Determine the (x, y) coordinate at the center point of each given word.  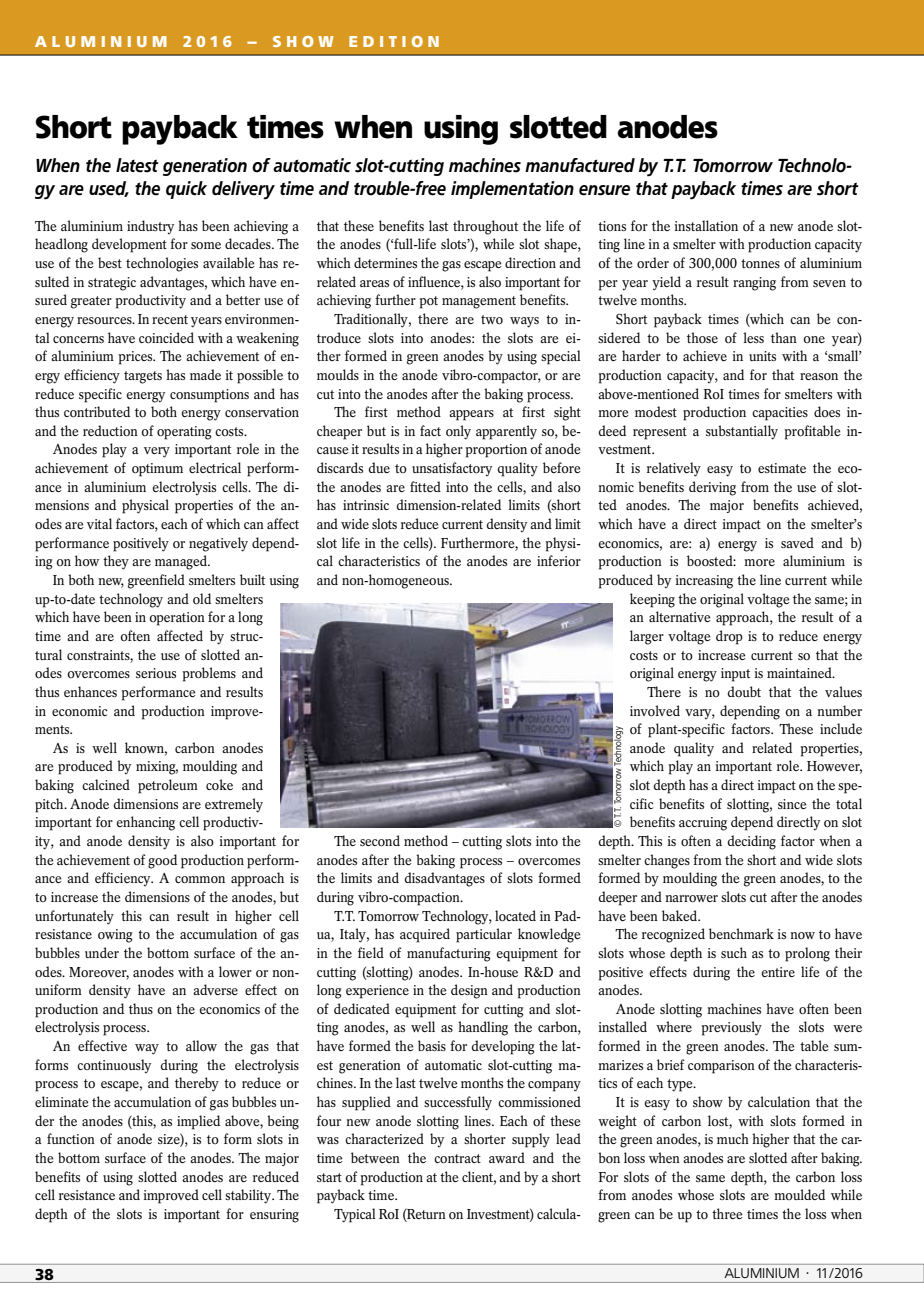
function (71, 1138)
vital (99, 523)
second (380, 840)
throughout (485, 227)
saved (797, 542)
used (109, 189)
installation (706, 225)
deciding (752, 842)
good (162, 861)
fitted (425, 486)
